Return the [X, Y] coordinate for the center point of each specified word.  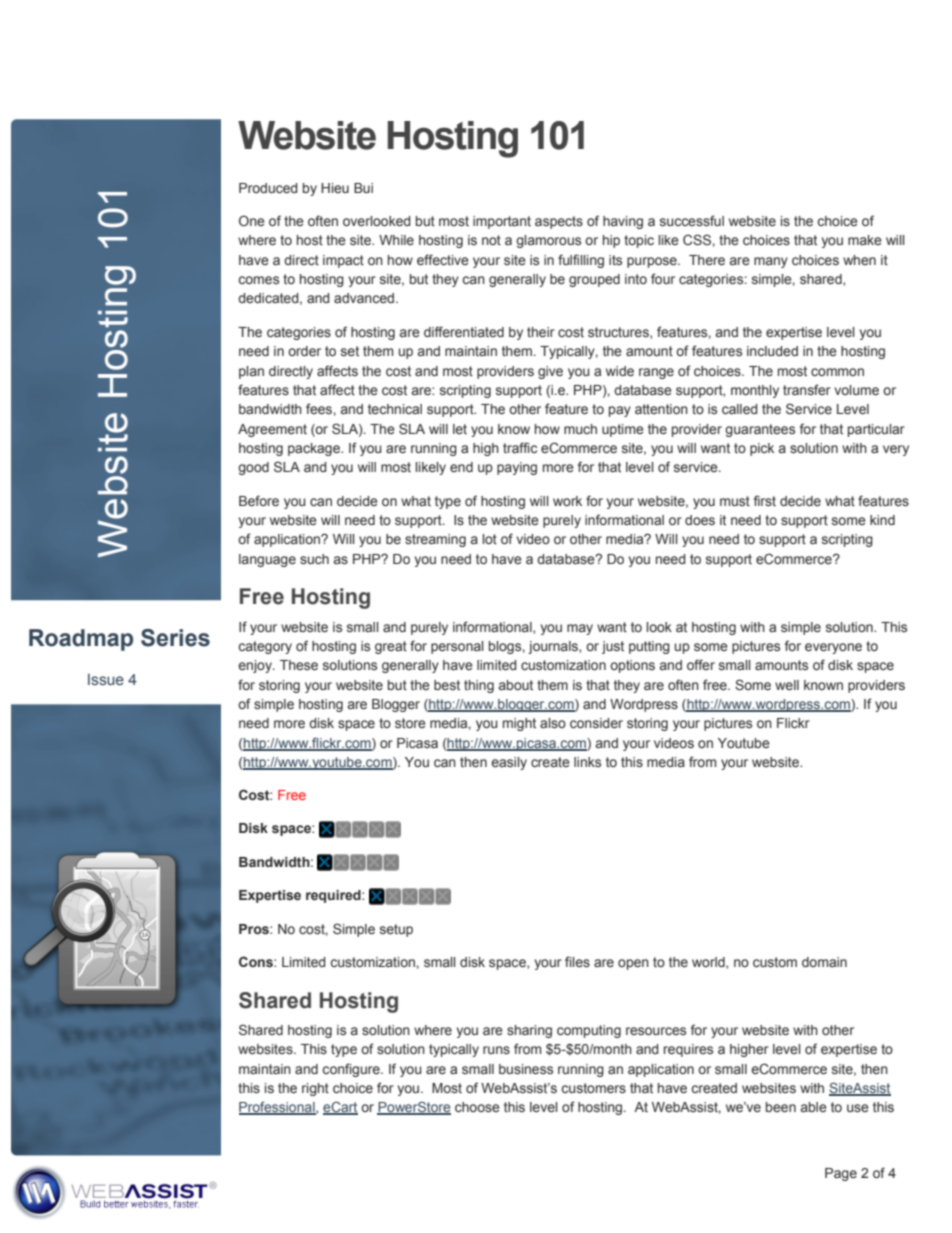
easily [509, 763]
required [334, 896]
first [765, 500]
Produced [268, 188]
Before [259, 500]
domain [824, 962]
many [771, 262]
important [502, 222]
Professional [278, 1108]
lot [489, 539]
